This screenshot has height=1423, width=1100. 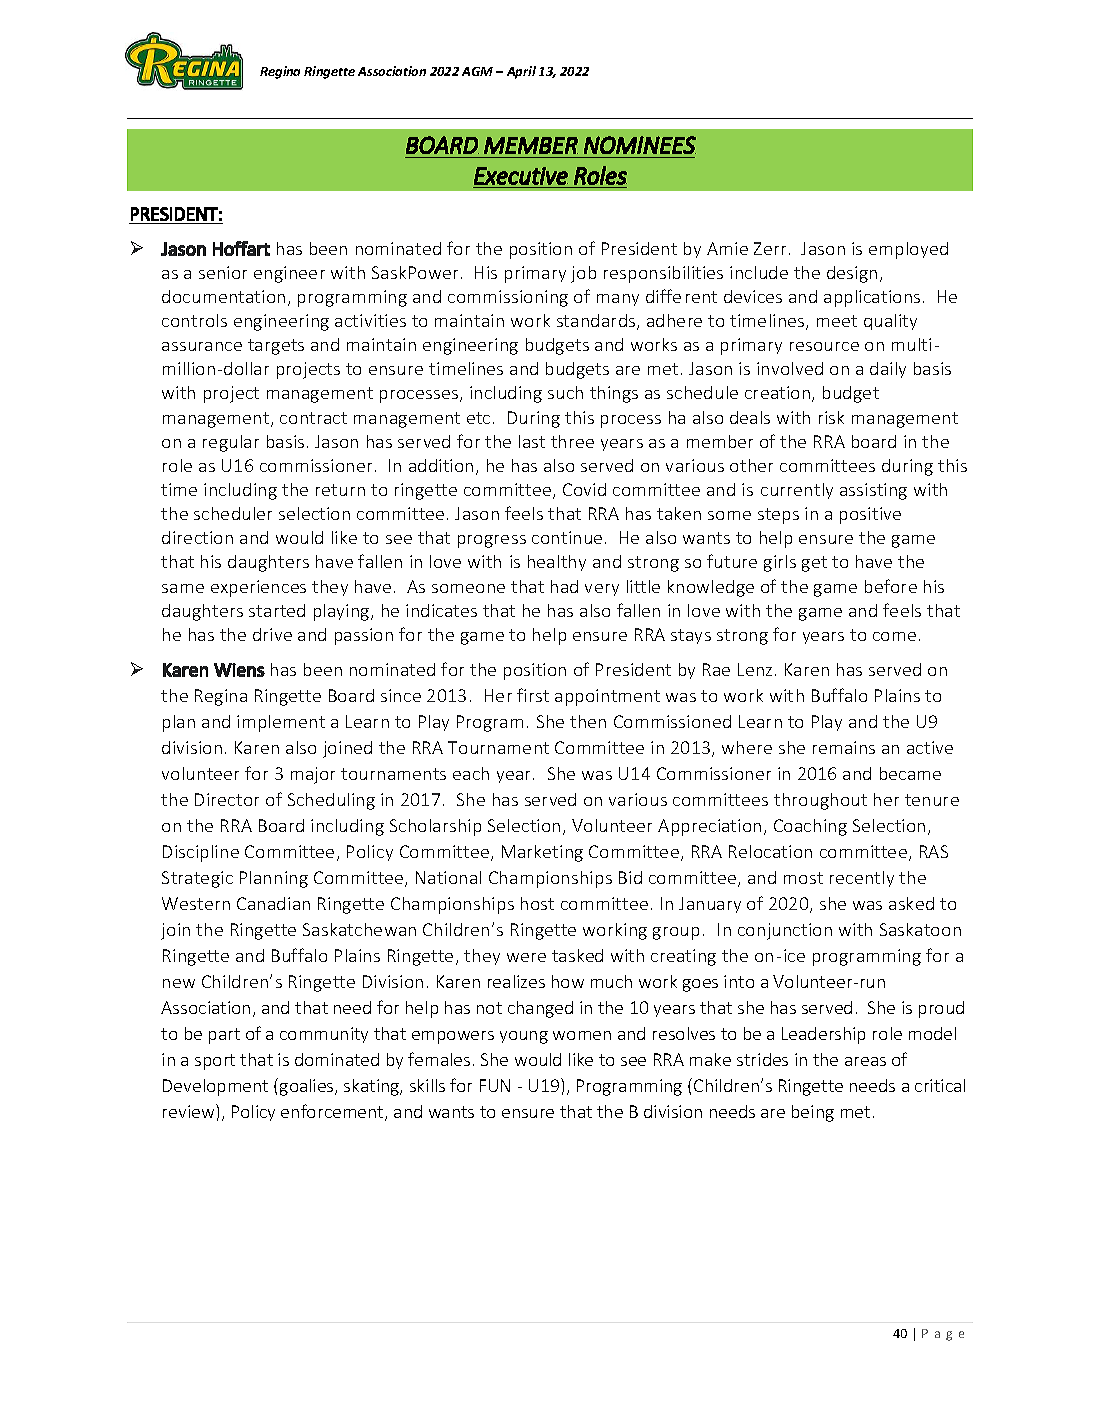 What do you see at coordinates (276, 347) in the screenshot?
I see `targets` at bounding box center [276, 347].
